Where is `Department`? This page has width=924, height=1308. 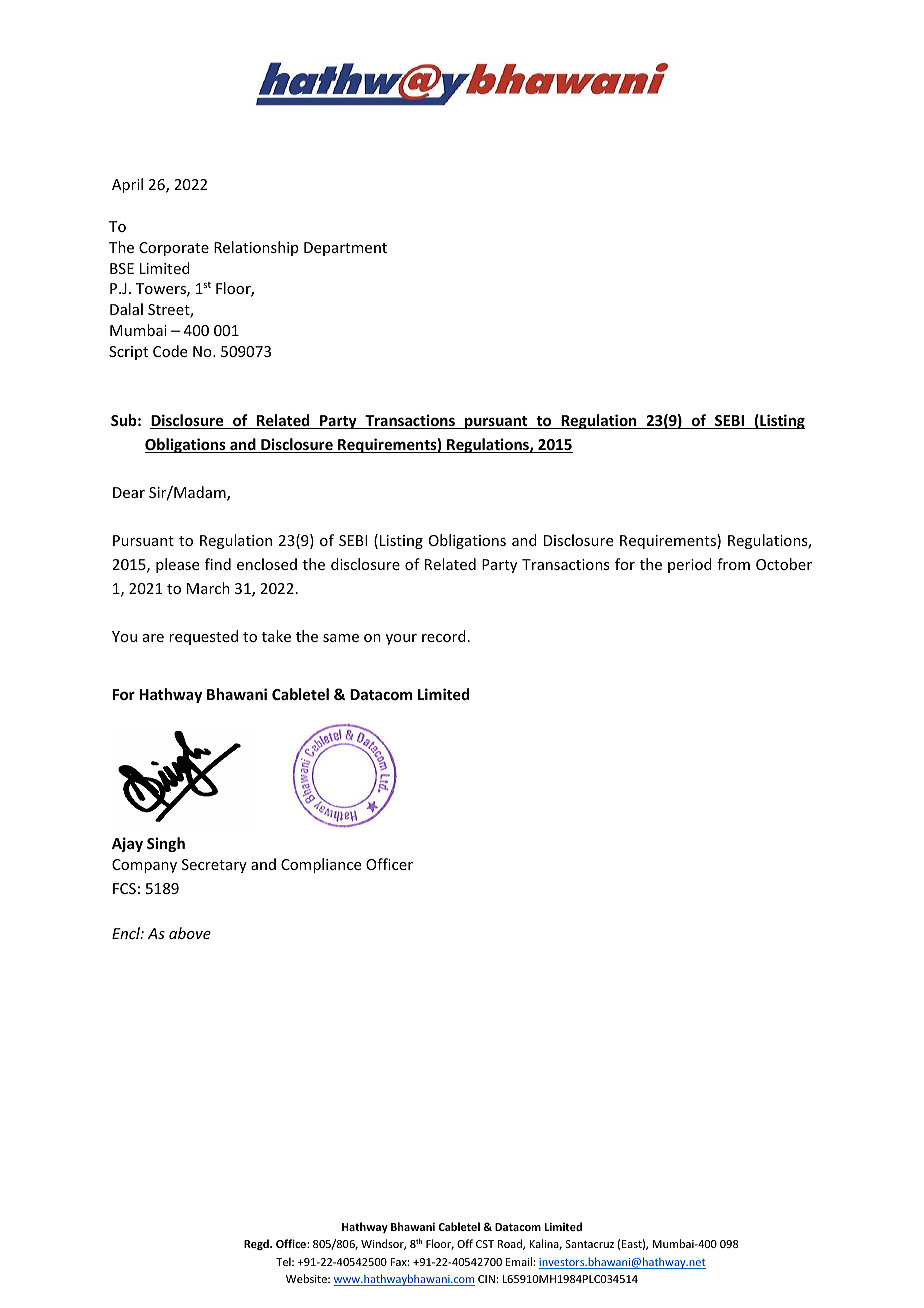 Department is located at coordinates (345, 249).
